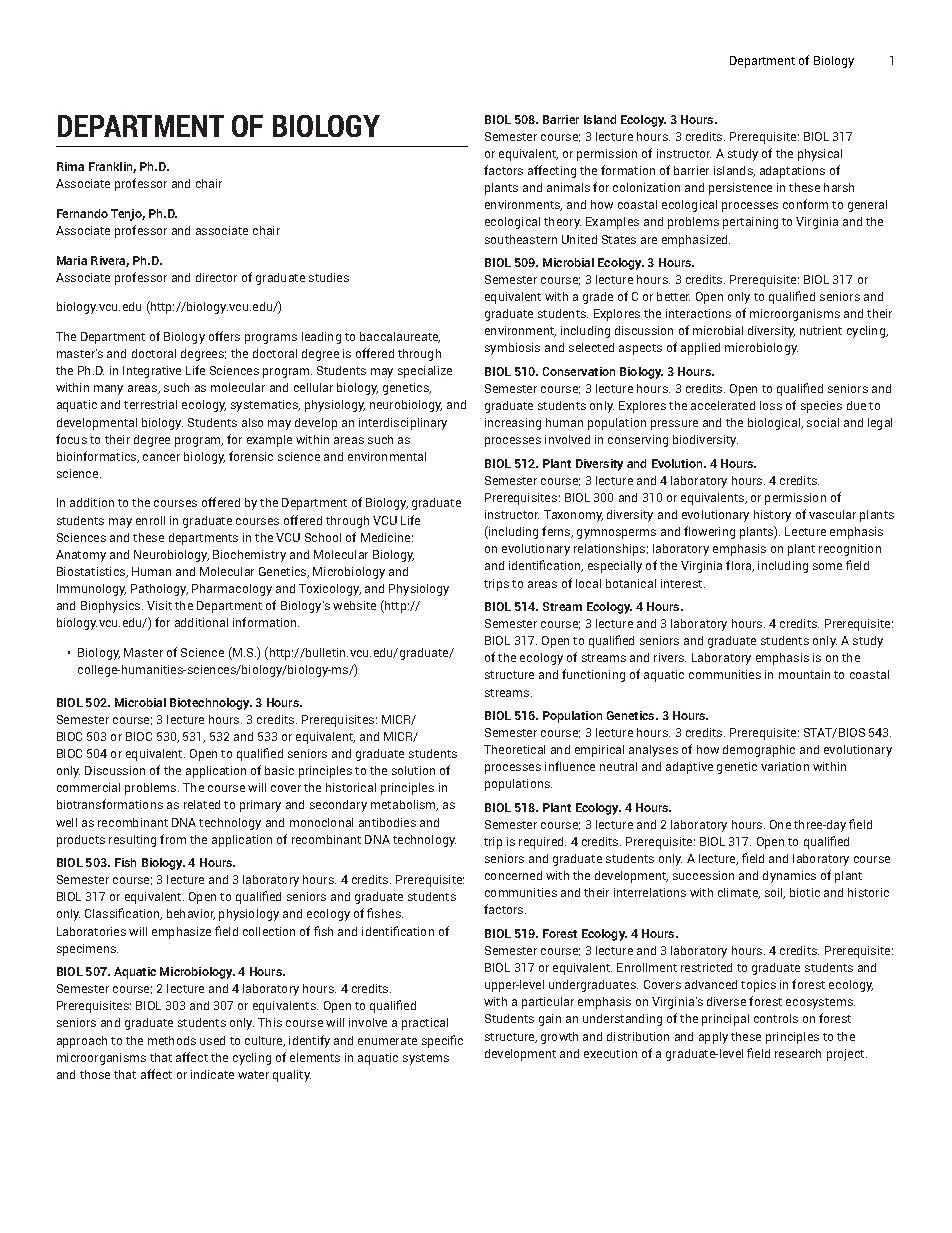  Describe the element at coordinates (82, 213) in the image. I see `Fernando` at that location.
